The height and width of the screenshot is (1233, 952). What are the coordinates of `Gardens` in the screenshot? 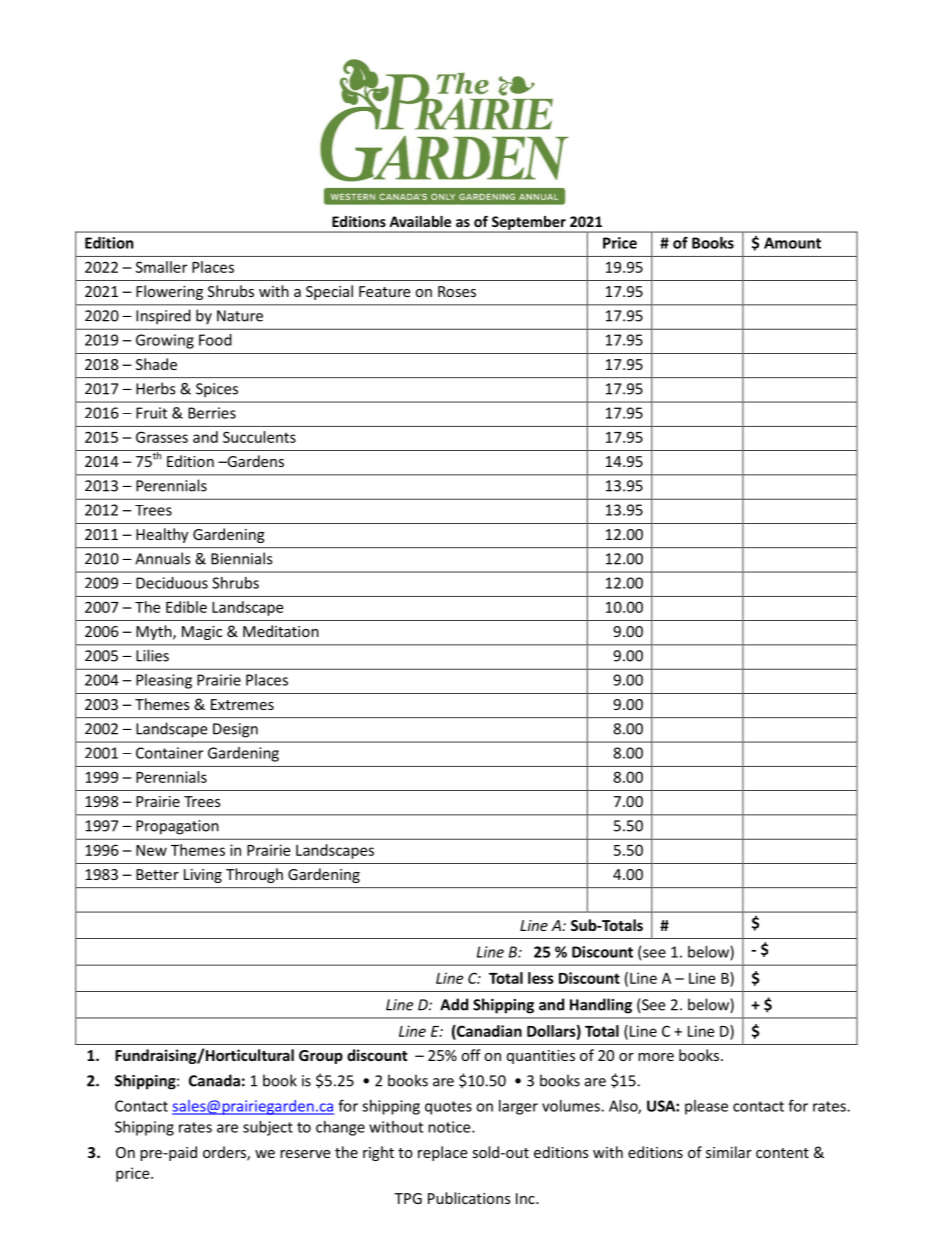 It's located at (254, 461).
